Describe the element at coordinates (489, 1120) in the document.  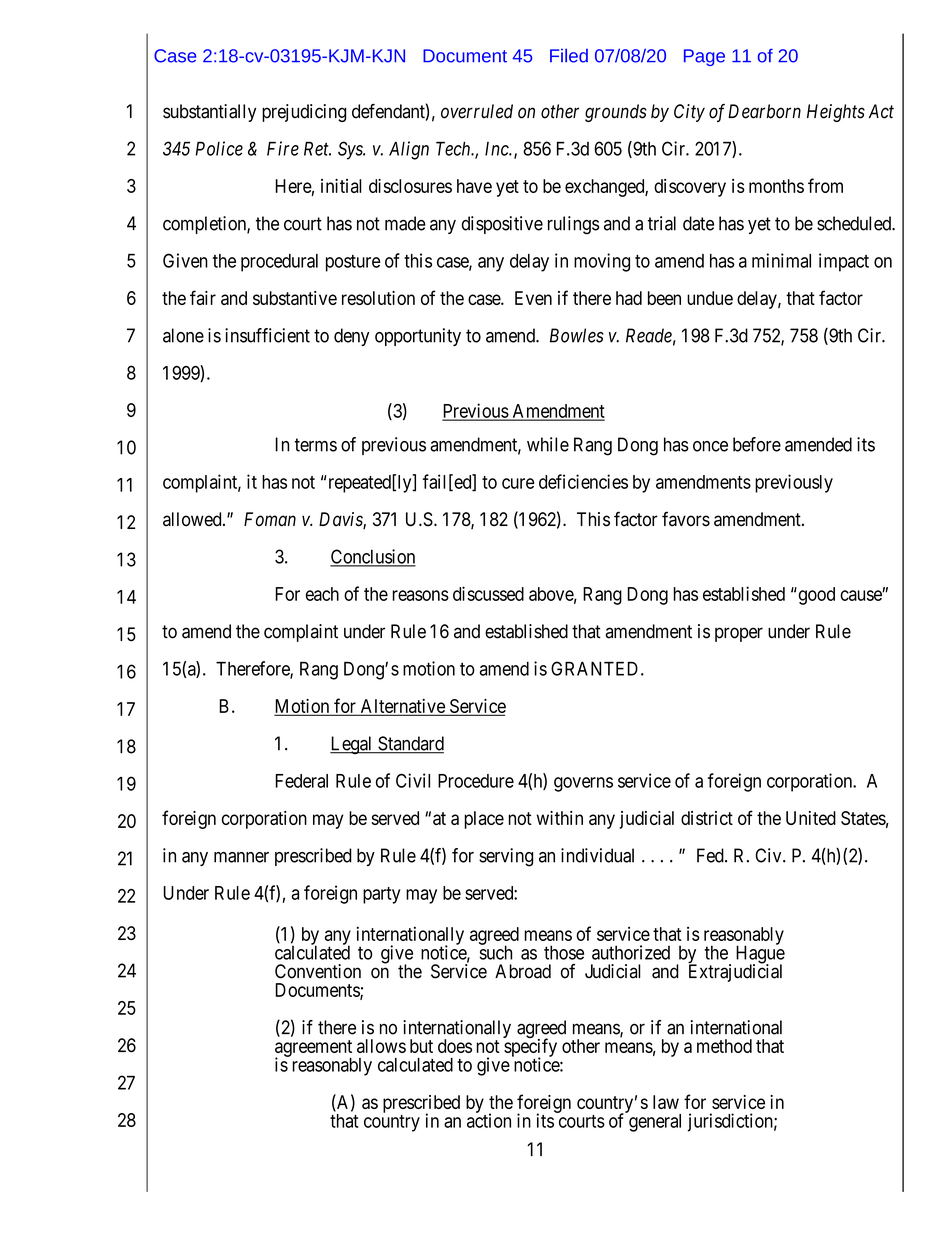
I see `action` at that location.
